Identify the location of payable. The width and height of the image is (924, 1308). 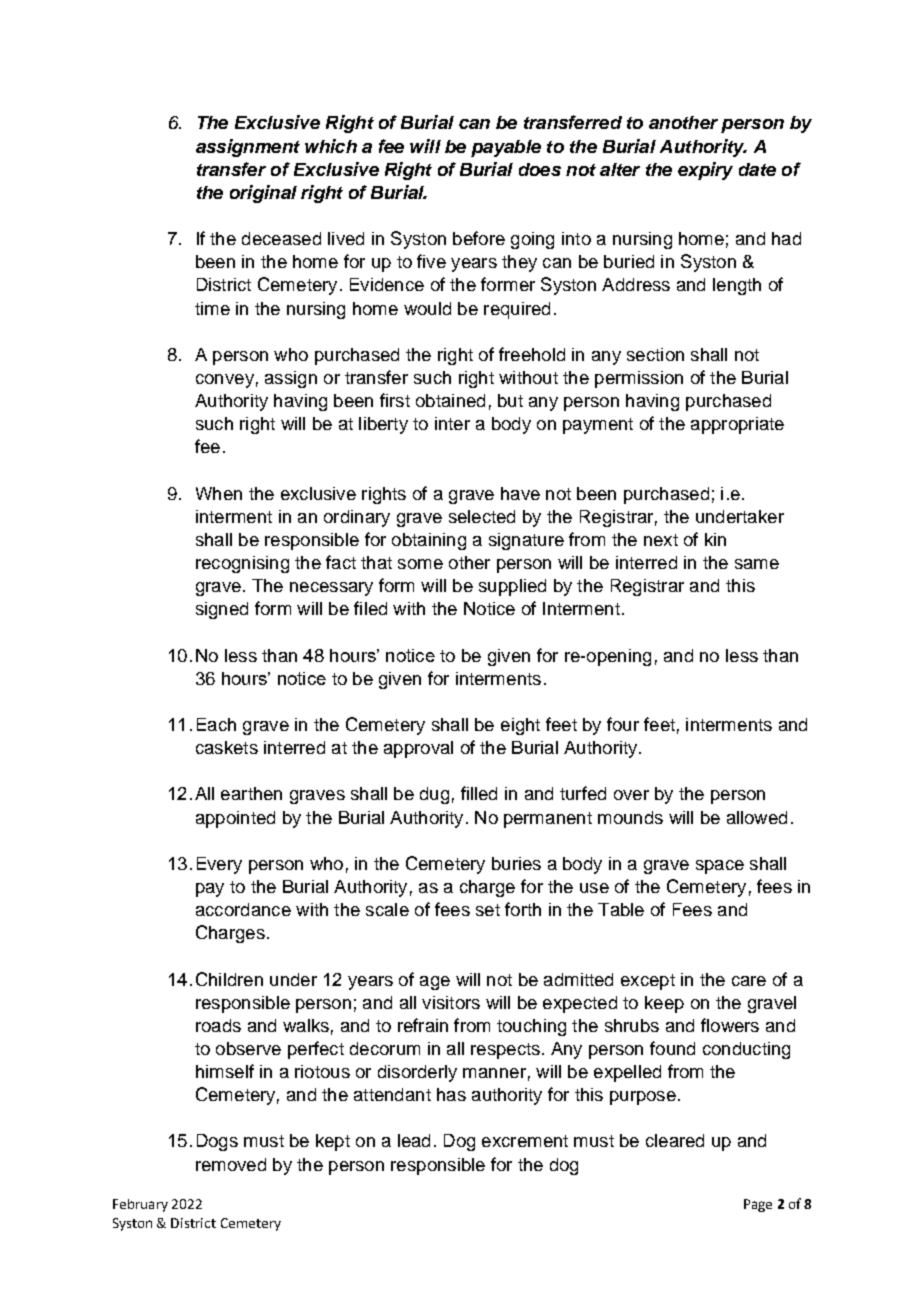
(506, 148).
